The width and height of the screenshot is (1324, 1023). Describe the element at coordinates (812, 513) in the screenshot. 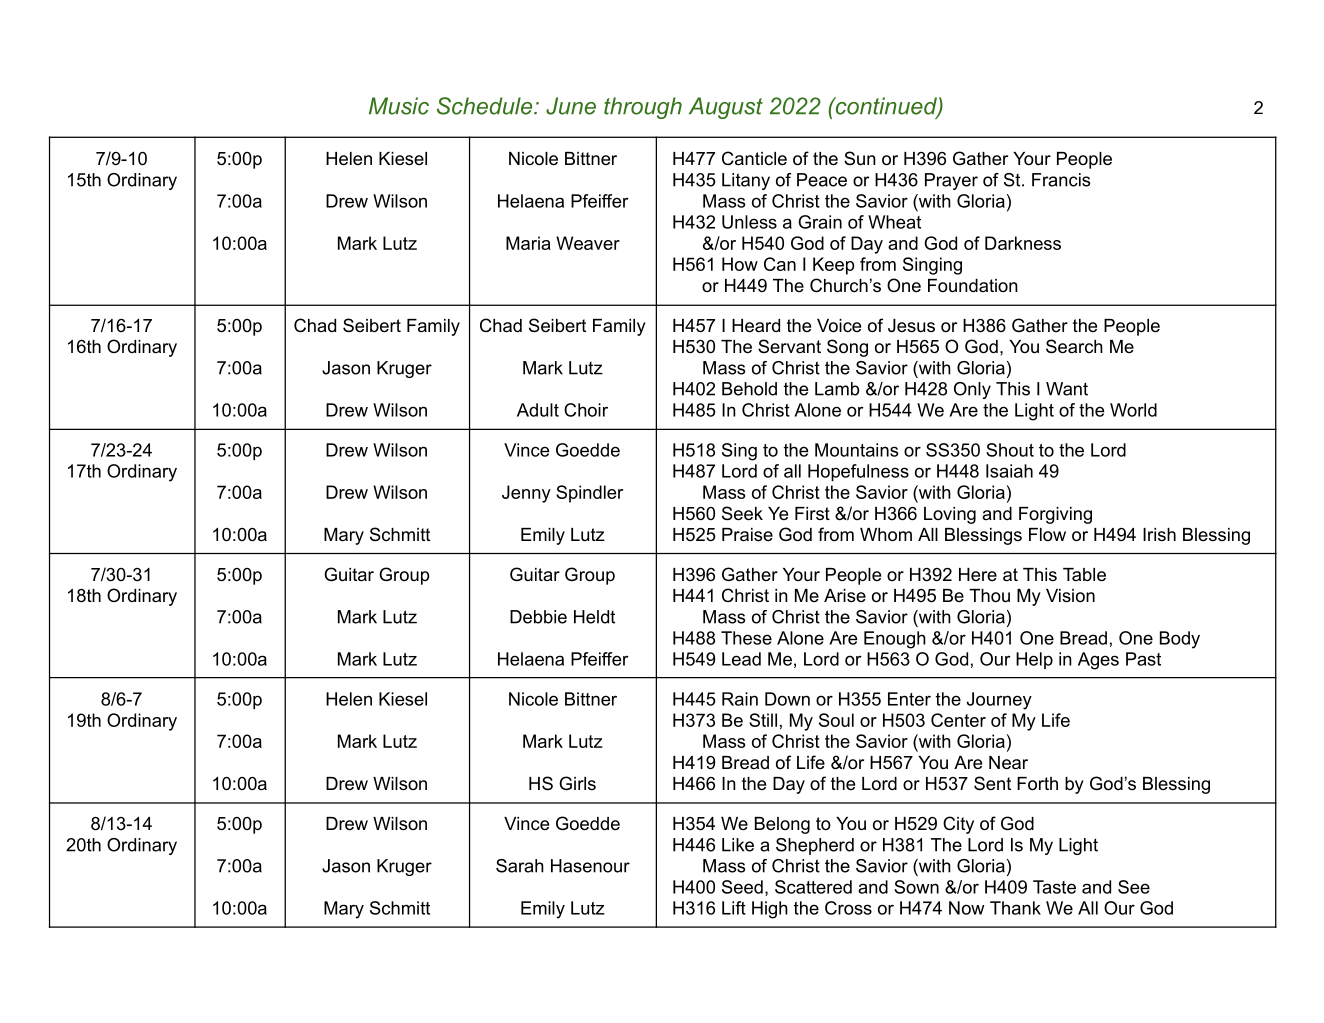

I see `First` at that location.
